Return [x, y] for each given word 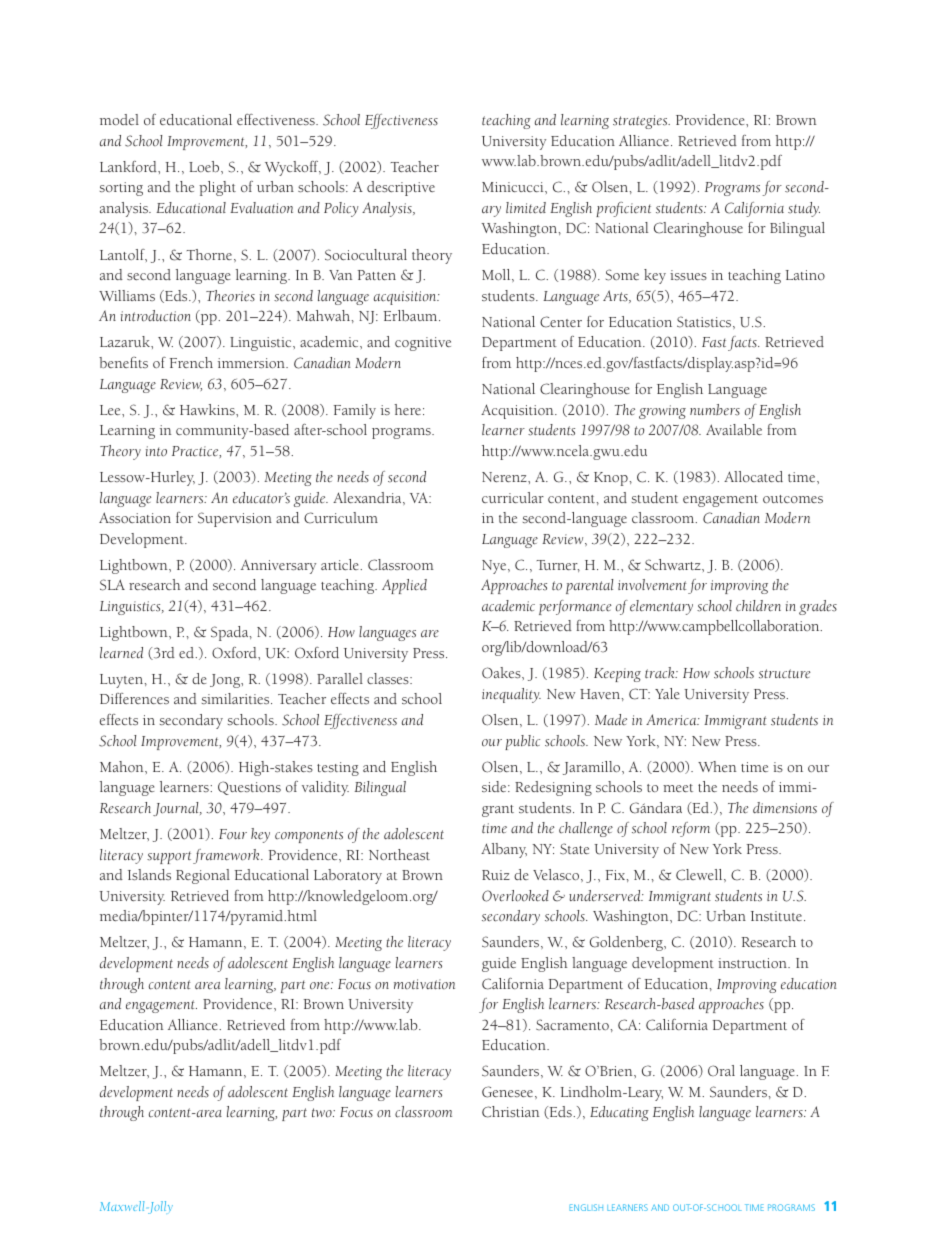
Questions [249, 788]
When [717, 766]
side [495, 786]
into [156, 451]
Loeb [205, 166]
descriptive [401, 188]
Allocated [753, 476]
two [323, 1113]
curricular [513, 497]
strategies [641, 122]
